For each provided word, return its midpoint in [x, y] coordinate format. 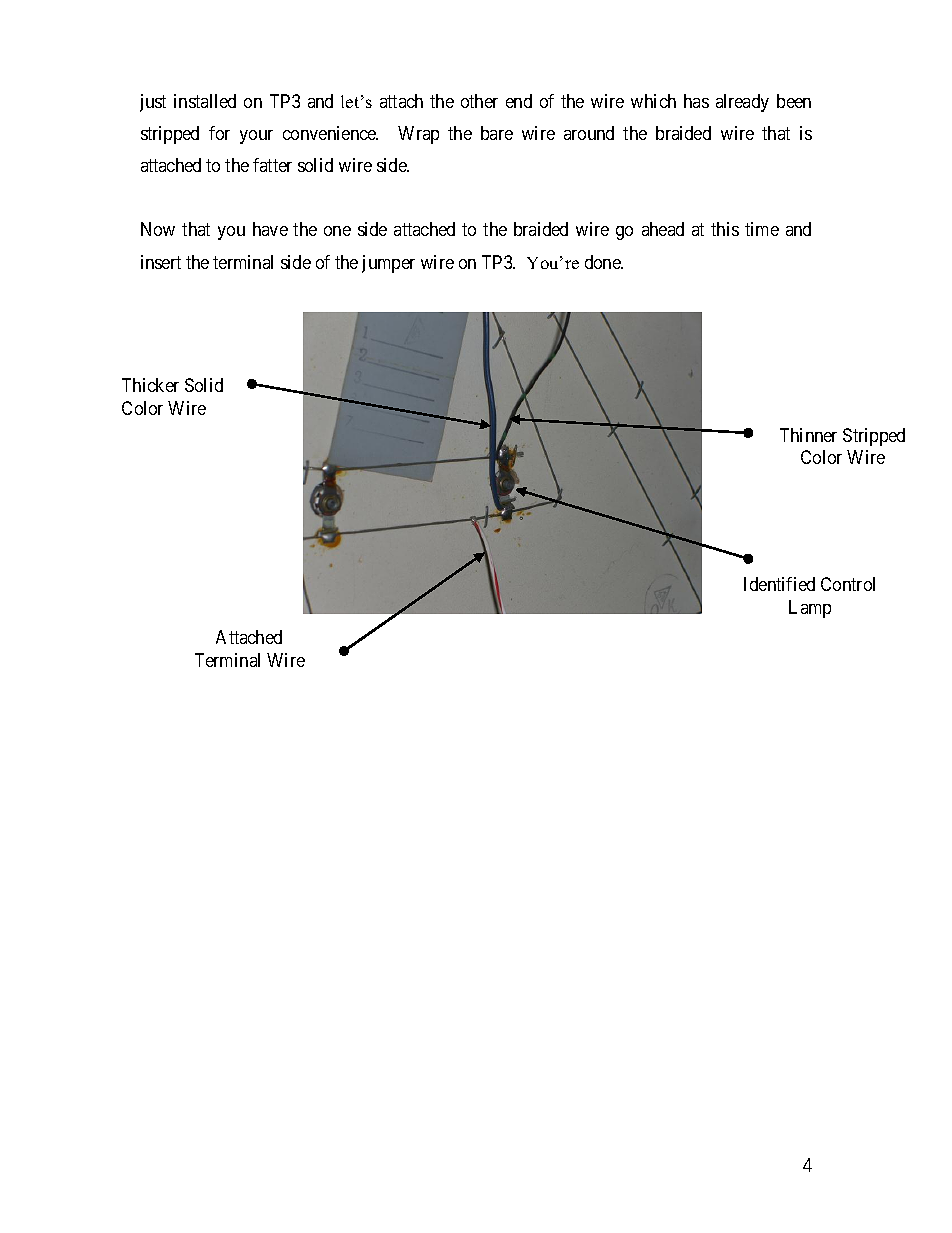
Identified [779, 584]
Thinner [808, 435]
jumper [388, 264]
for [219, 133]
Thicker [150, 385]
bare [497, 133]
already [742, 103]
